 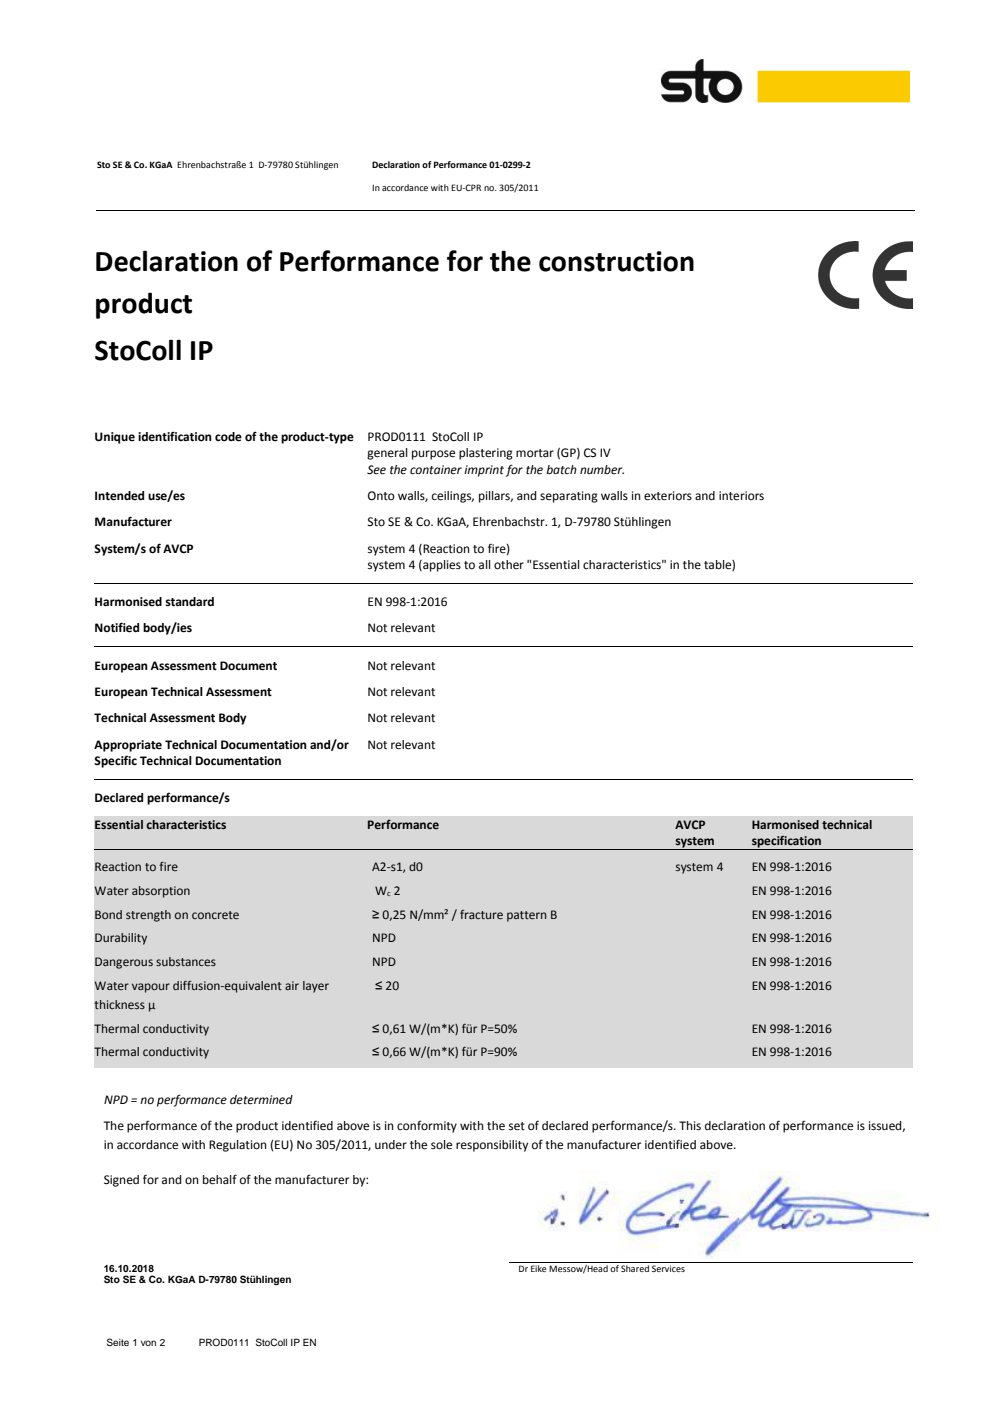 What do you see at coordinates (539, 1268) in the screenshot?
I see `Eike` at bounding box center [539, 1268].
